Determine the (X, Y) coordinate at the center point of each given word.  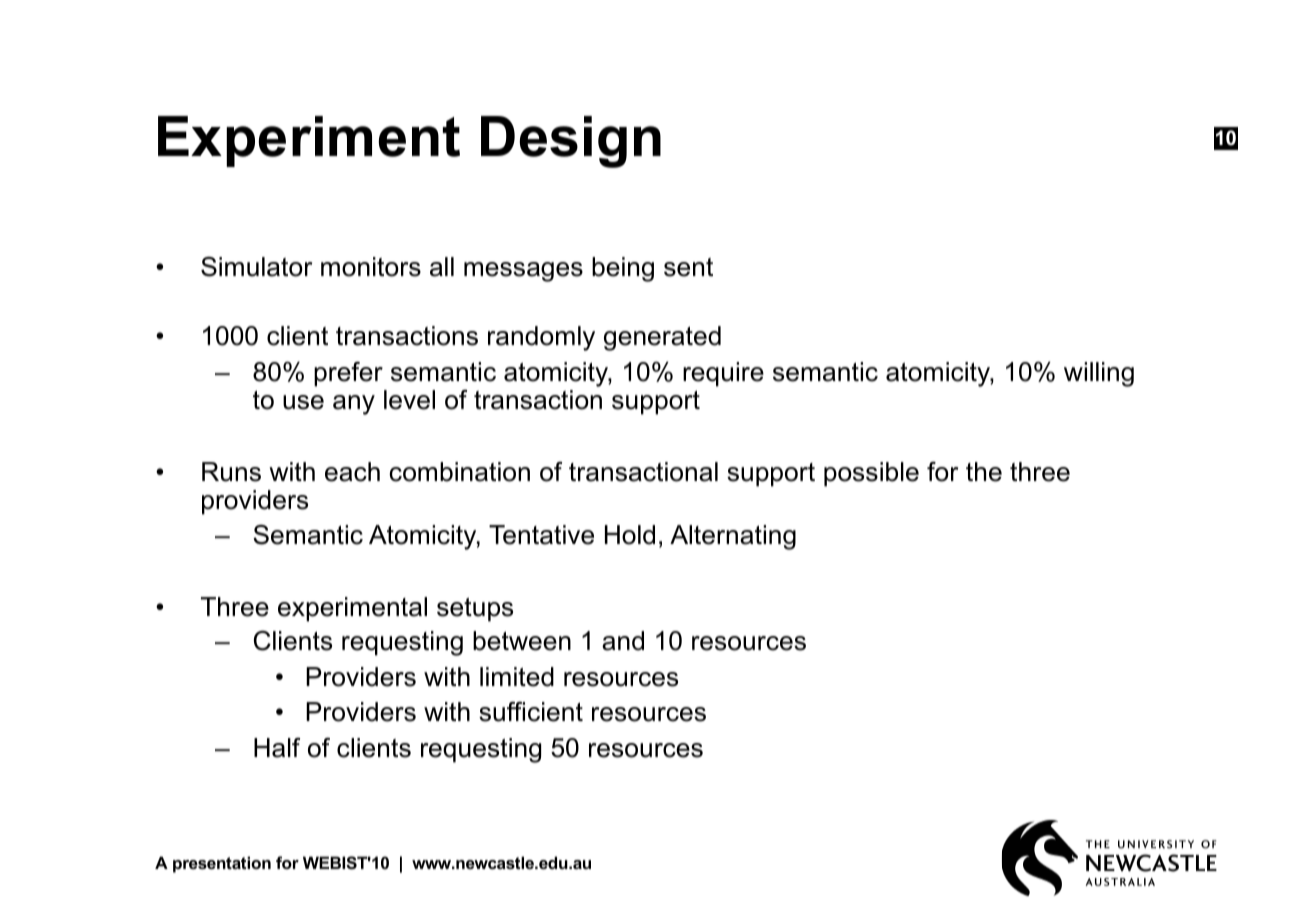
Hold (630, 535)
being (623, 269)
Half (277, 748)
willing (1099, 374)
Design (571, 142)
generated (662, 338)
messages (523, 272)
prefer (348, 374)
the (984, 472)
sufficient (531, 712)
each (352, 472)
